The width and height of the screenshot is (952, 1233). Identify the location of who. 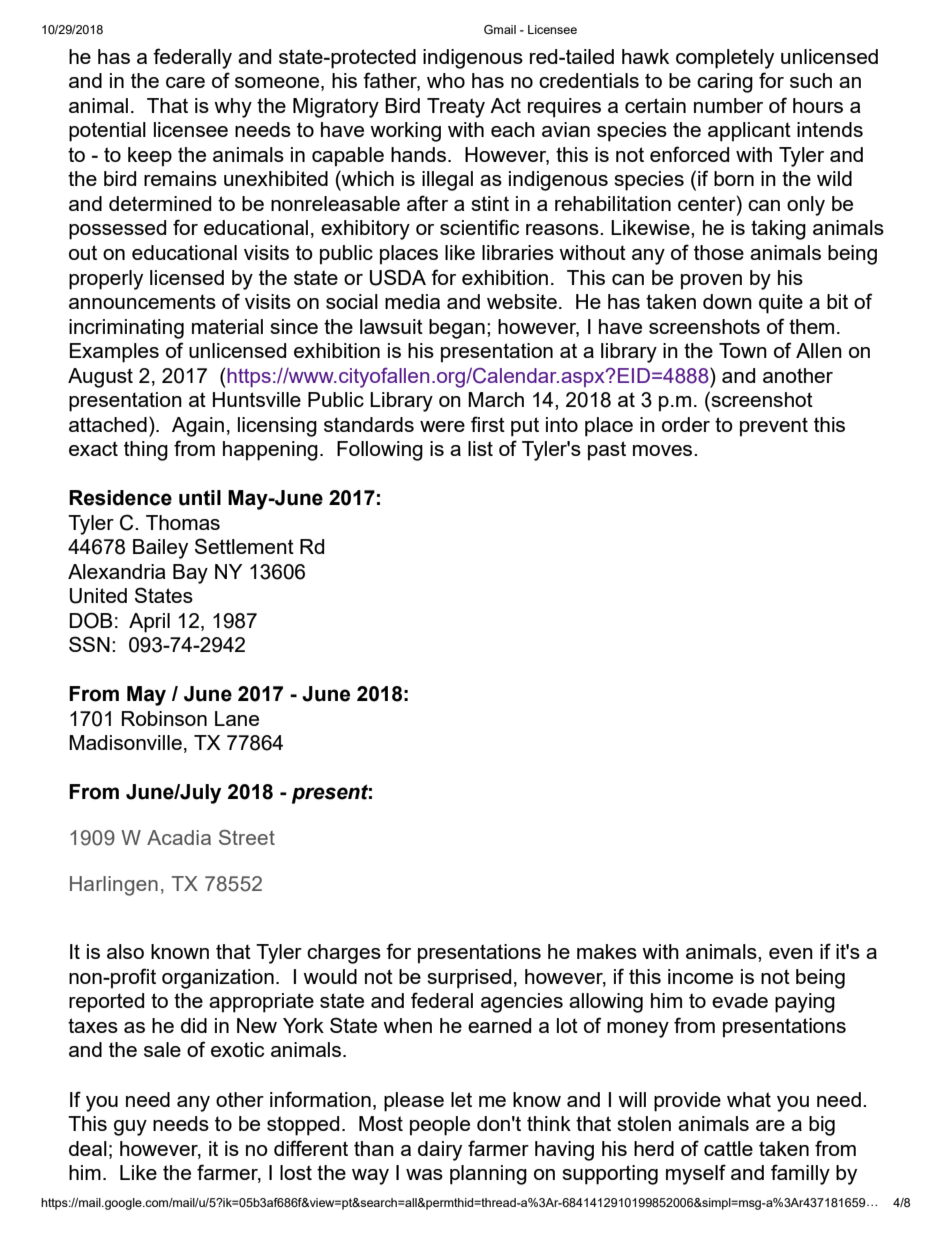
(446, 80).
